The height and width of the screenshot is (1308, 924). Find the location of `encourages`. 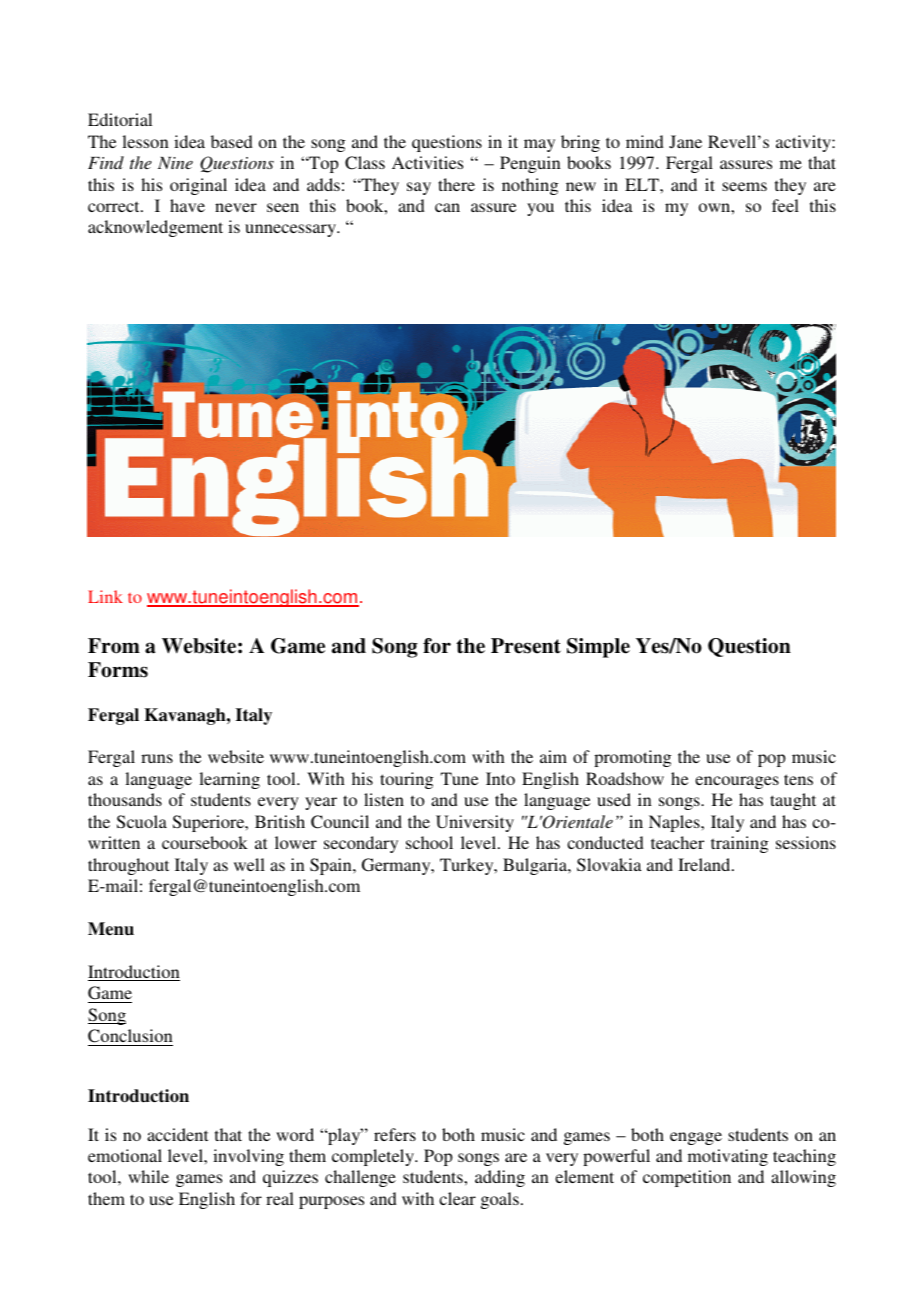

encourages is located at coordinates (737, 782).
